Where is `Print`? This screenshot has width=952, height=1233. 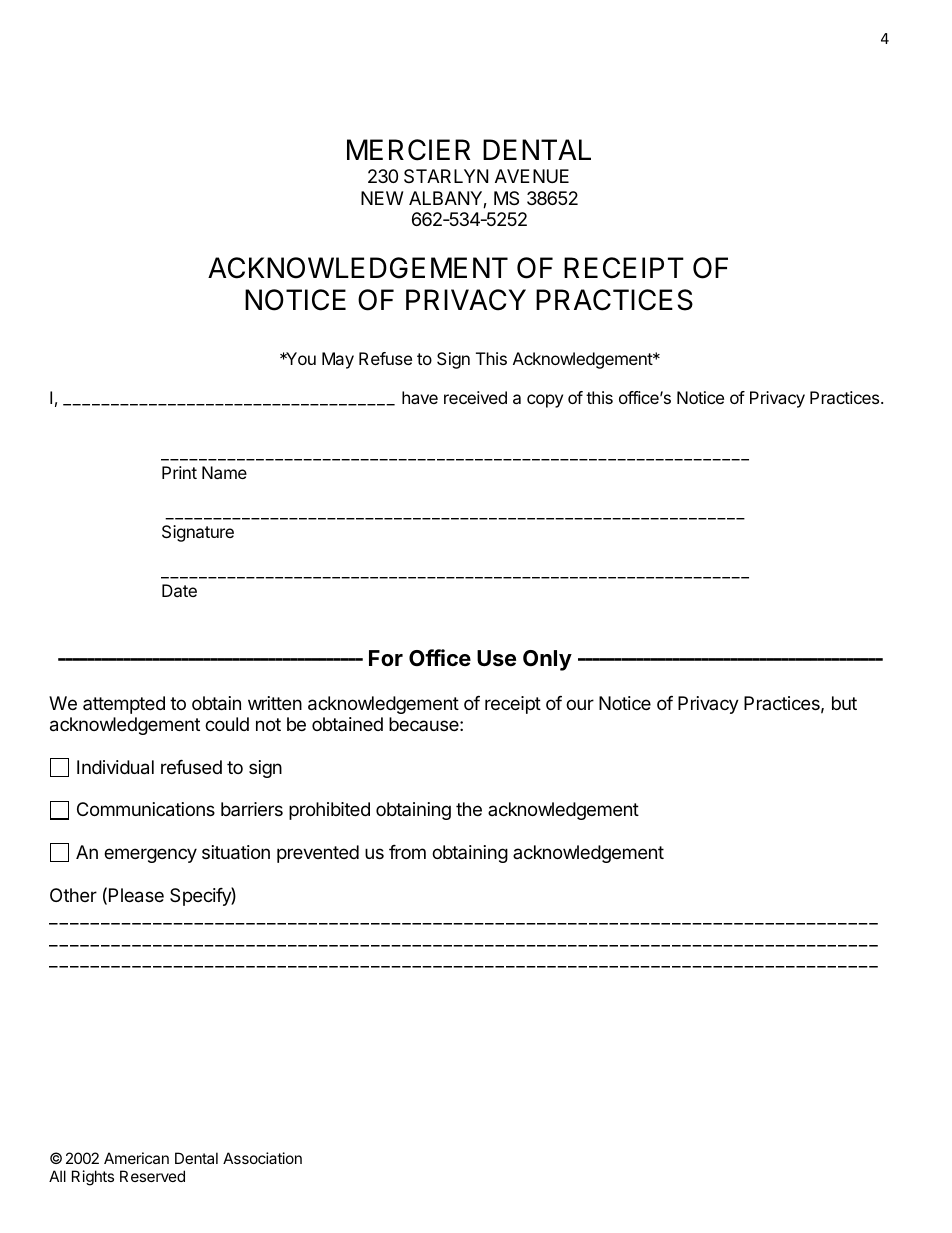
Print is located at coordinates (179, 472).
